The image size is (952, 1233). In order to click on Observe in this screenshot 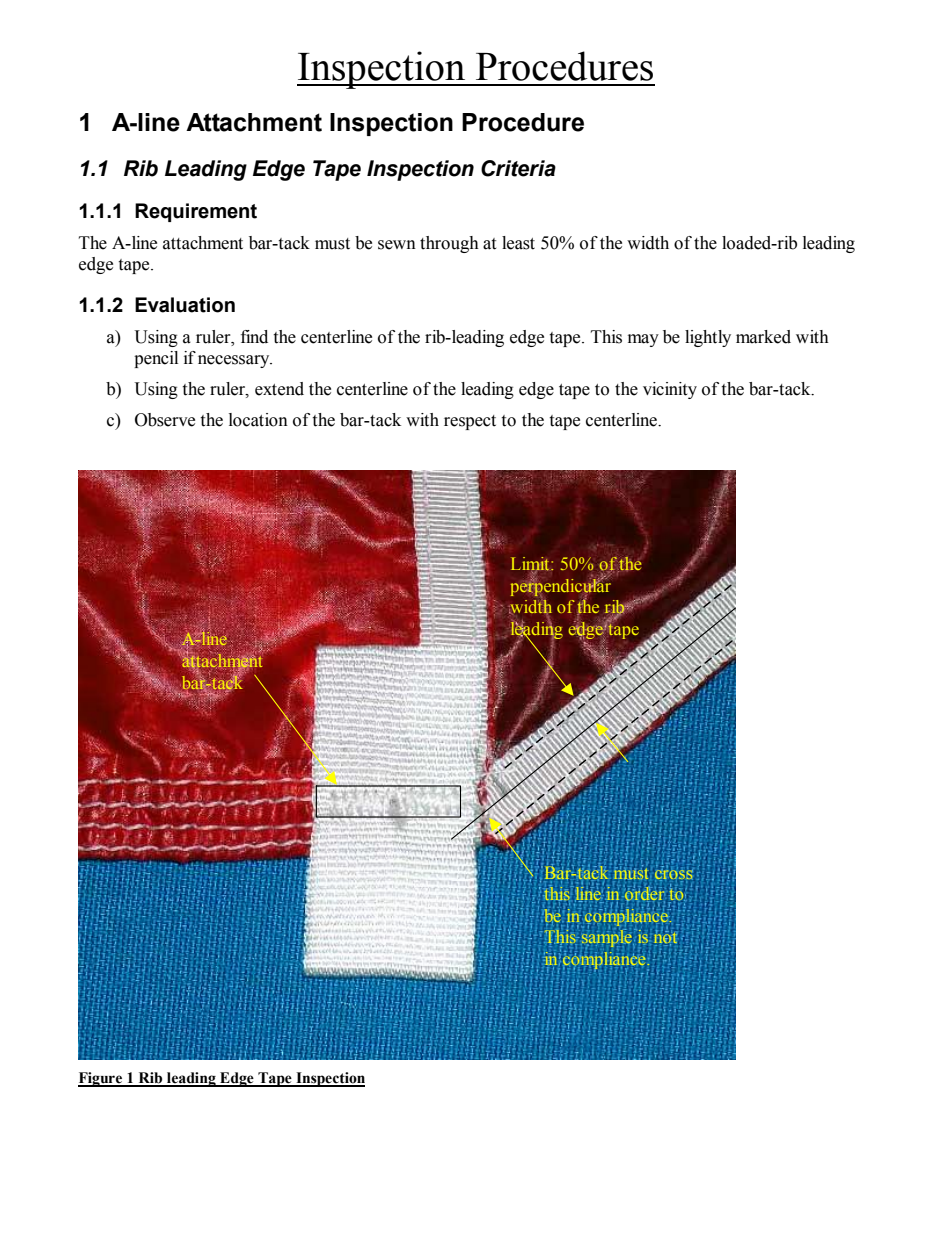, I will do `click(165, 420)`.
